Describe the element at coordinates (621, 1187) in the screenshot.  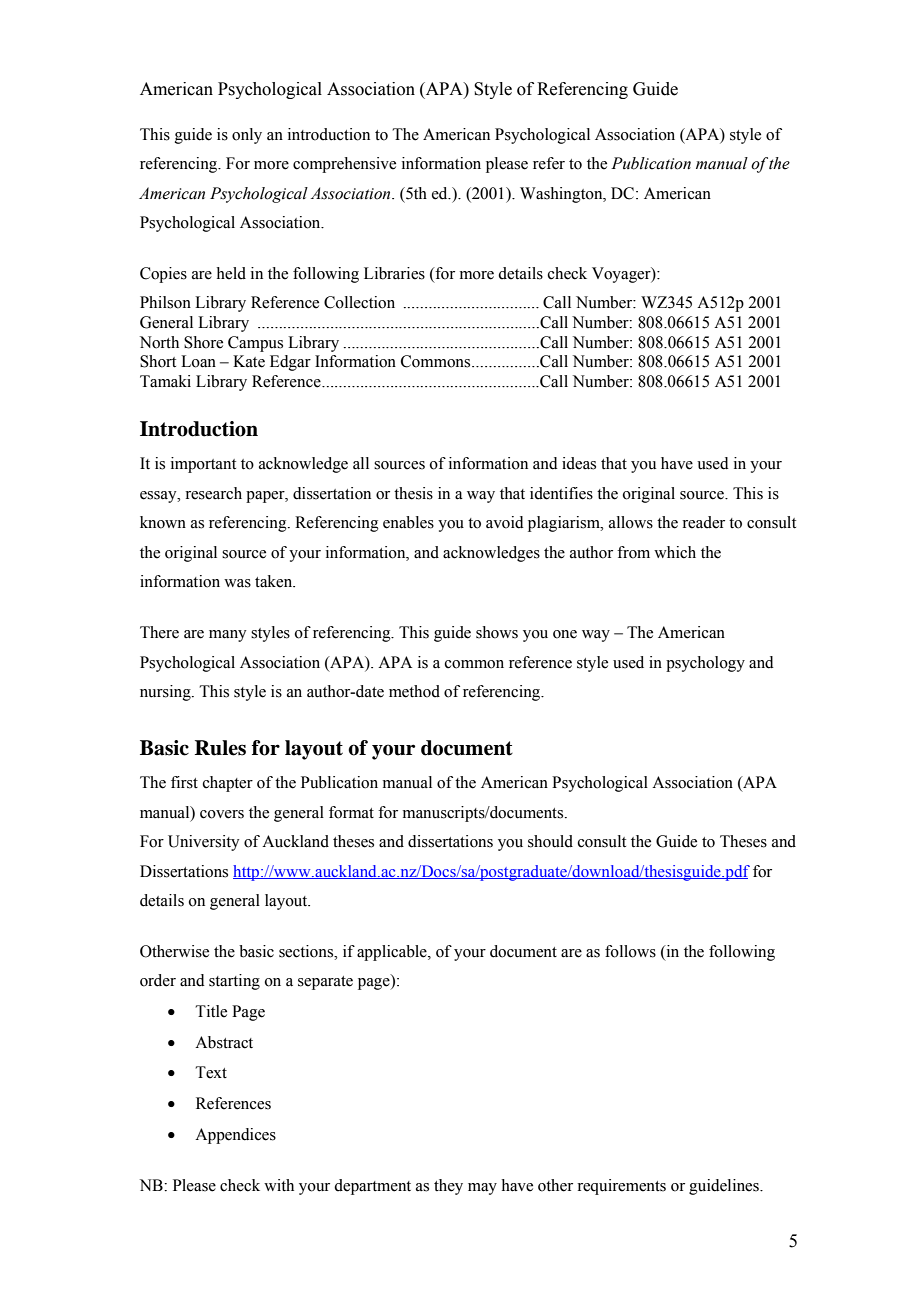
I see `requirements` at that location.
